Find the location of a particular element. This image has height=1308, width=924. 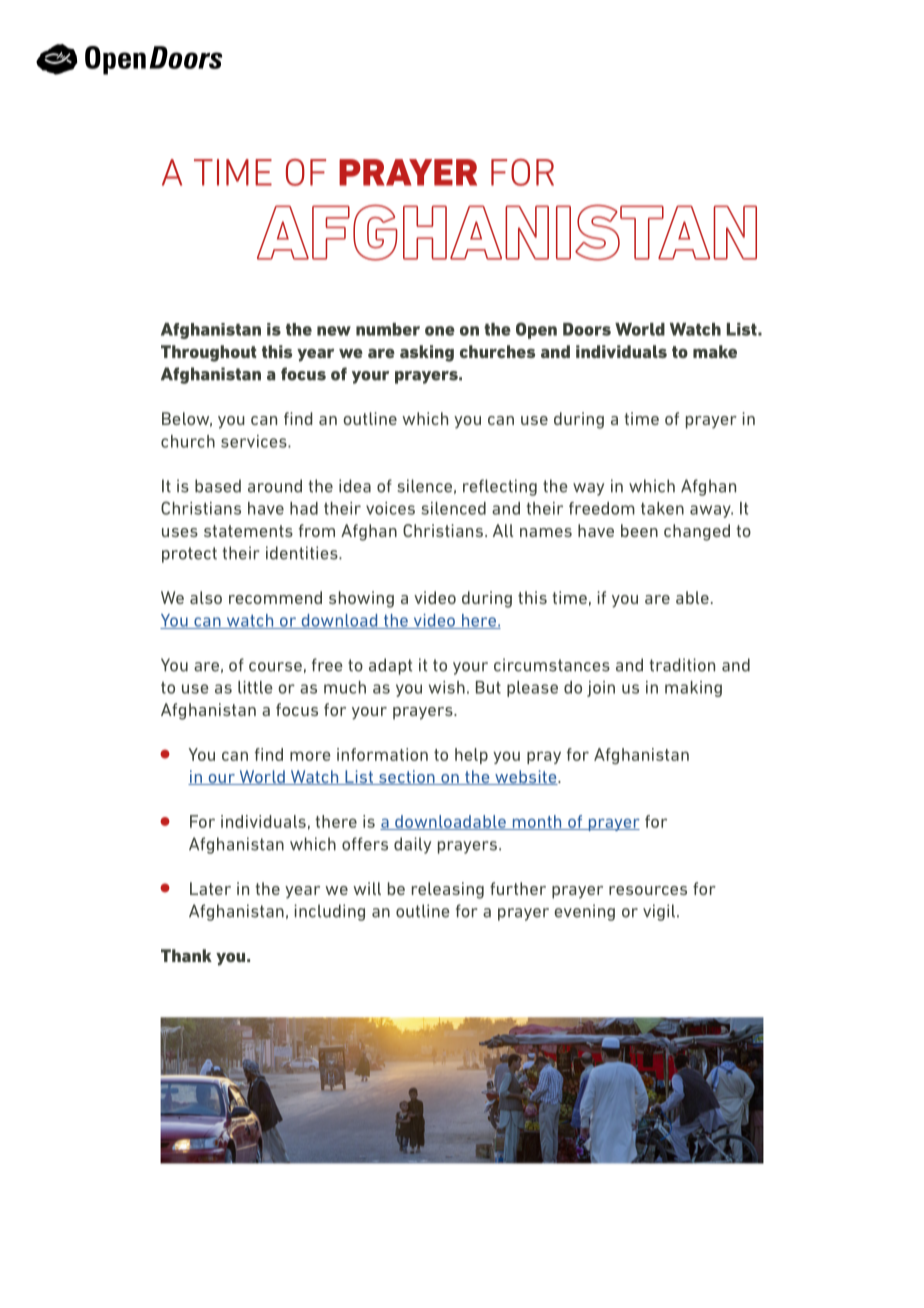

tradition is located at coordinates (682, 665).
